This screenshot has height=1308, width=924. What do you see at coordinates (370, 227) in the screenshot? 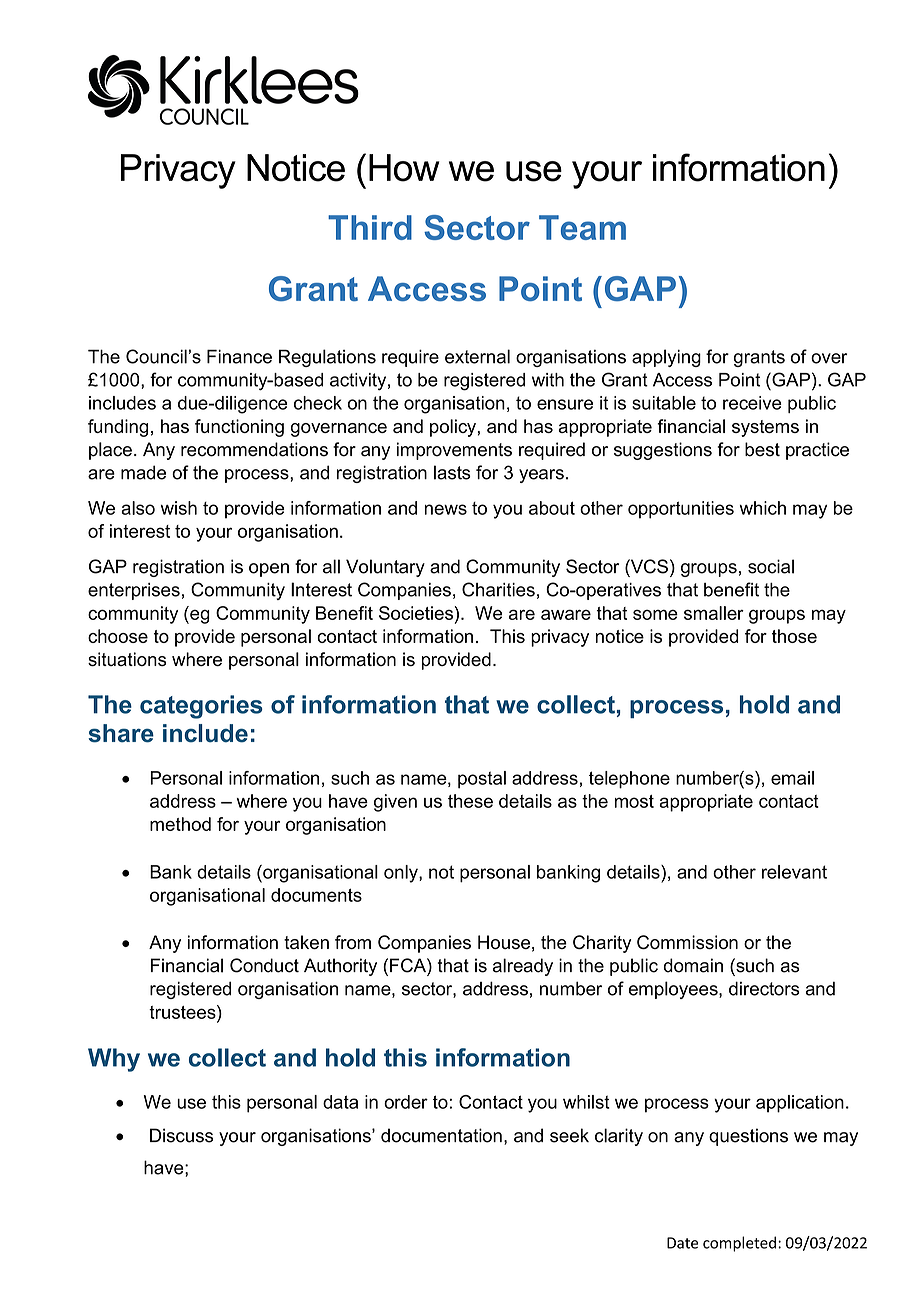
I see `Third` at bounding box center [370, 227].
